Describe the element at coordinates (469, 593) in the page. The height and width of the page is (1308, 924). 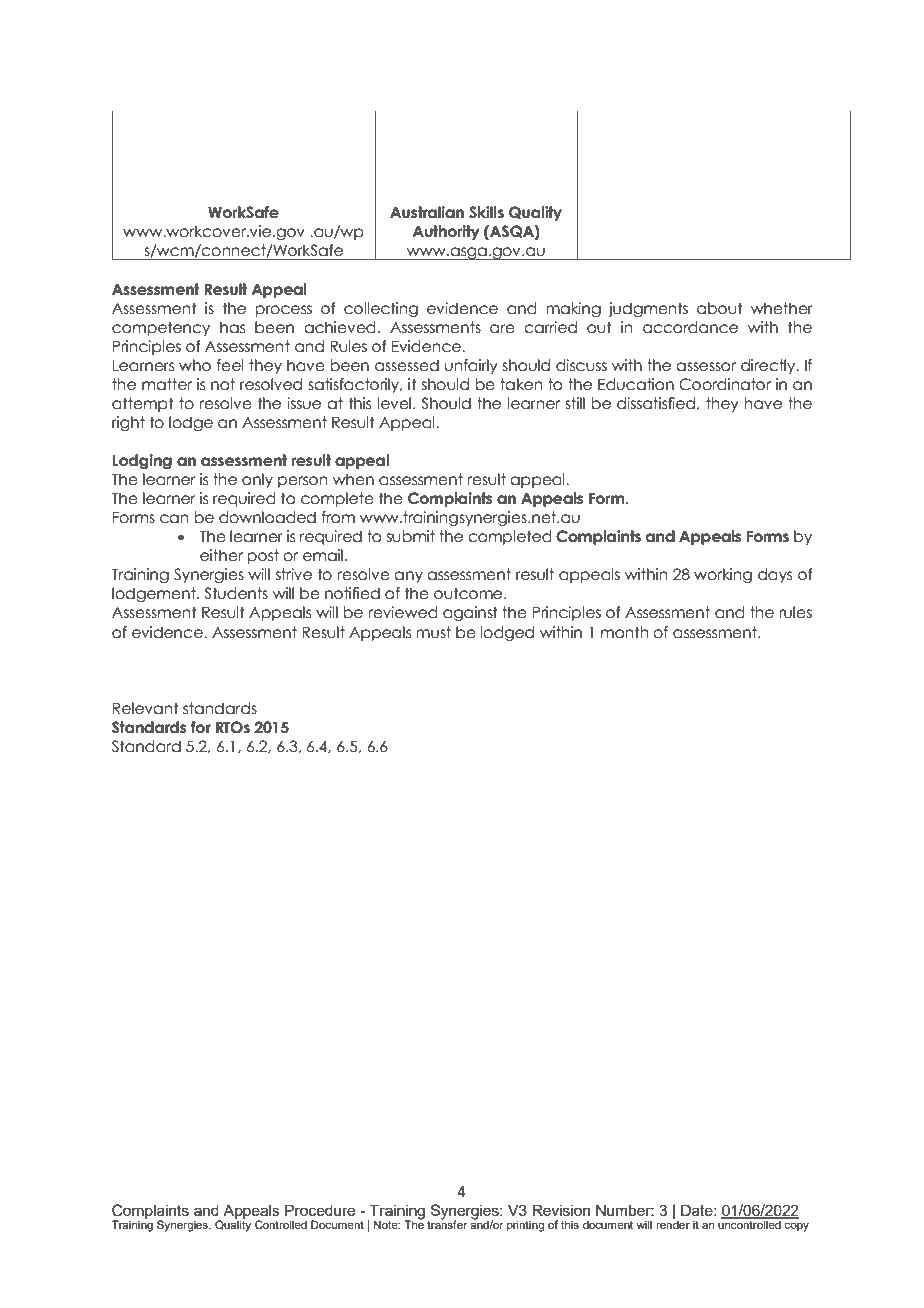
I see `outcome` at that location.
